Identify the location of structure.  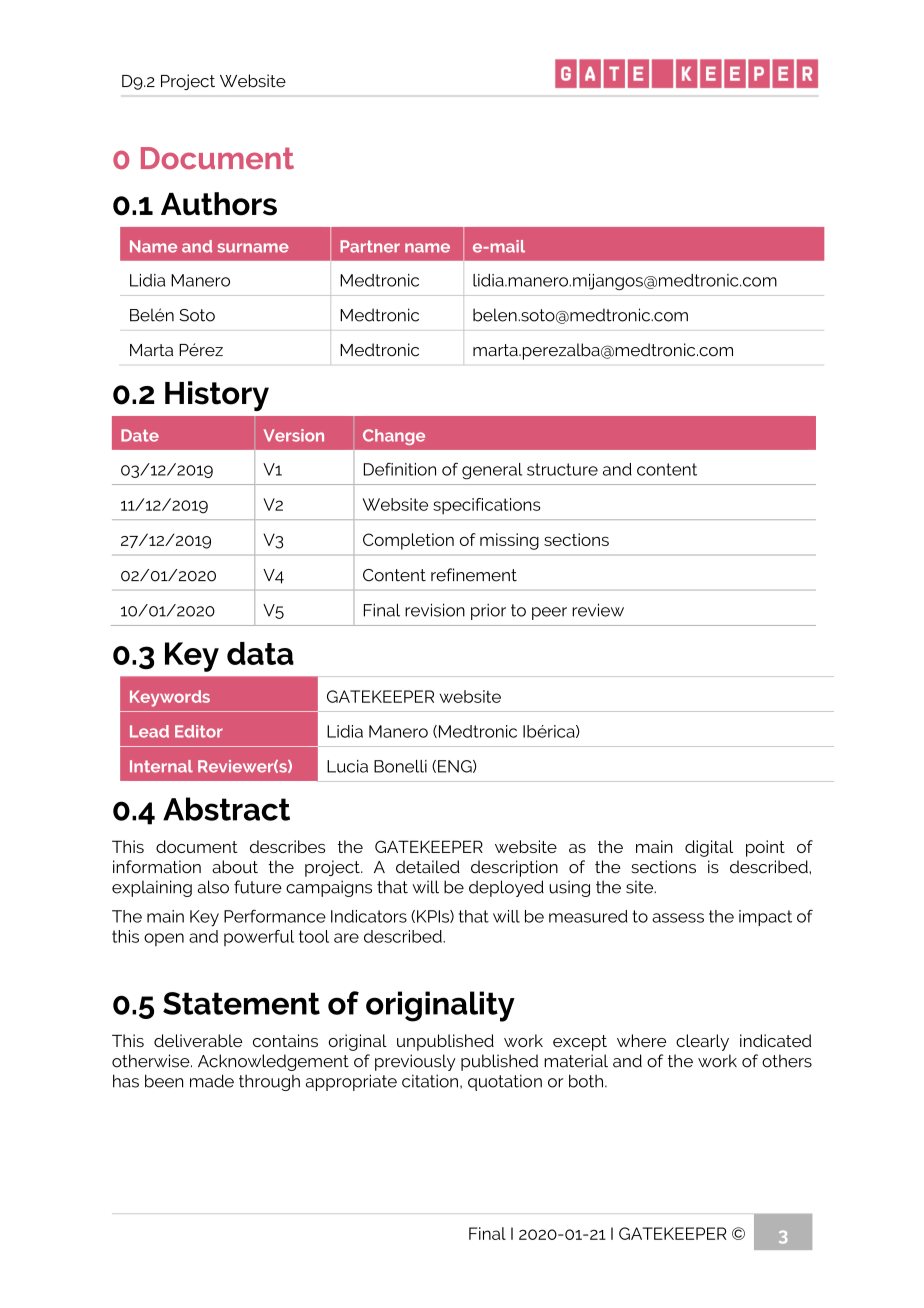
(562, 469).
